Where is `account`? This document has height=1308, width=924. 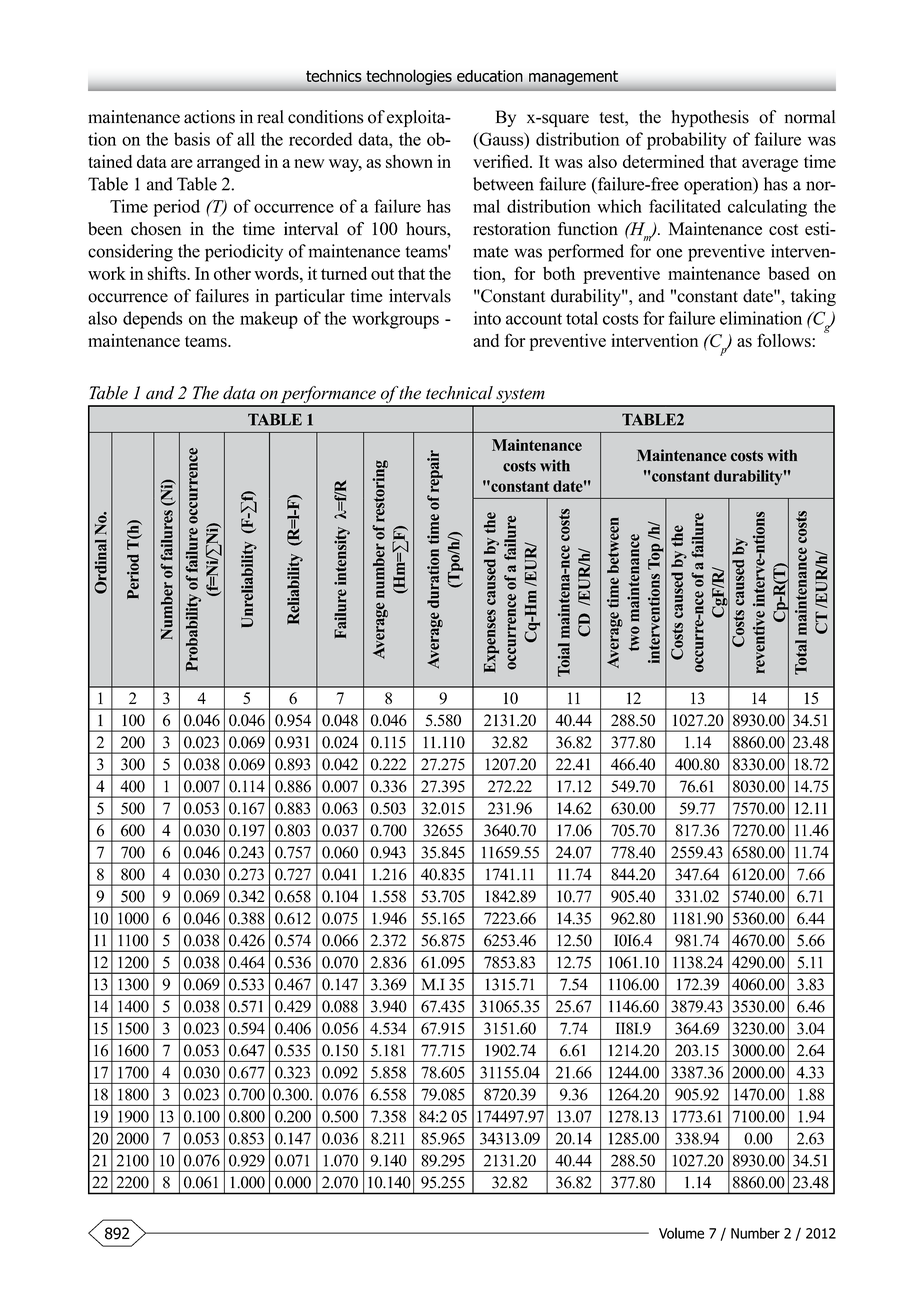 account is located at coordinates (534, 319).
